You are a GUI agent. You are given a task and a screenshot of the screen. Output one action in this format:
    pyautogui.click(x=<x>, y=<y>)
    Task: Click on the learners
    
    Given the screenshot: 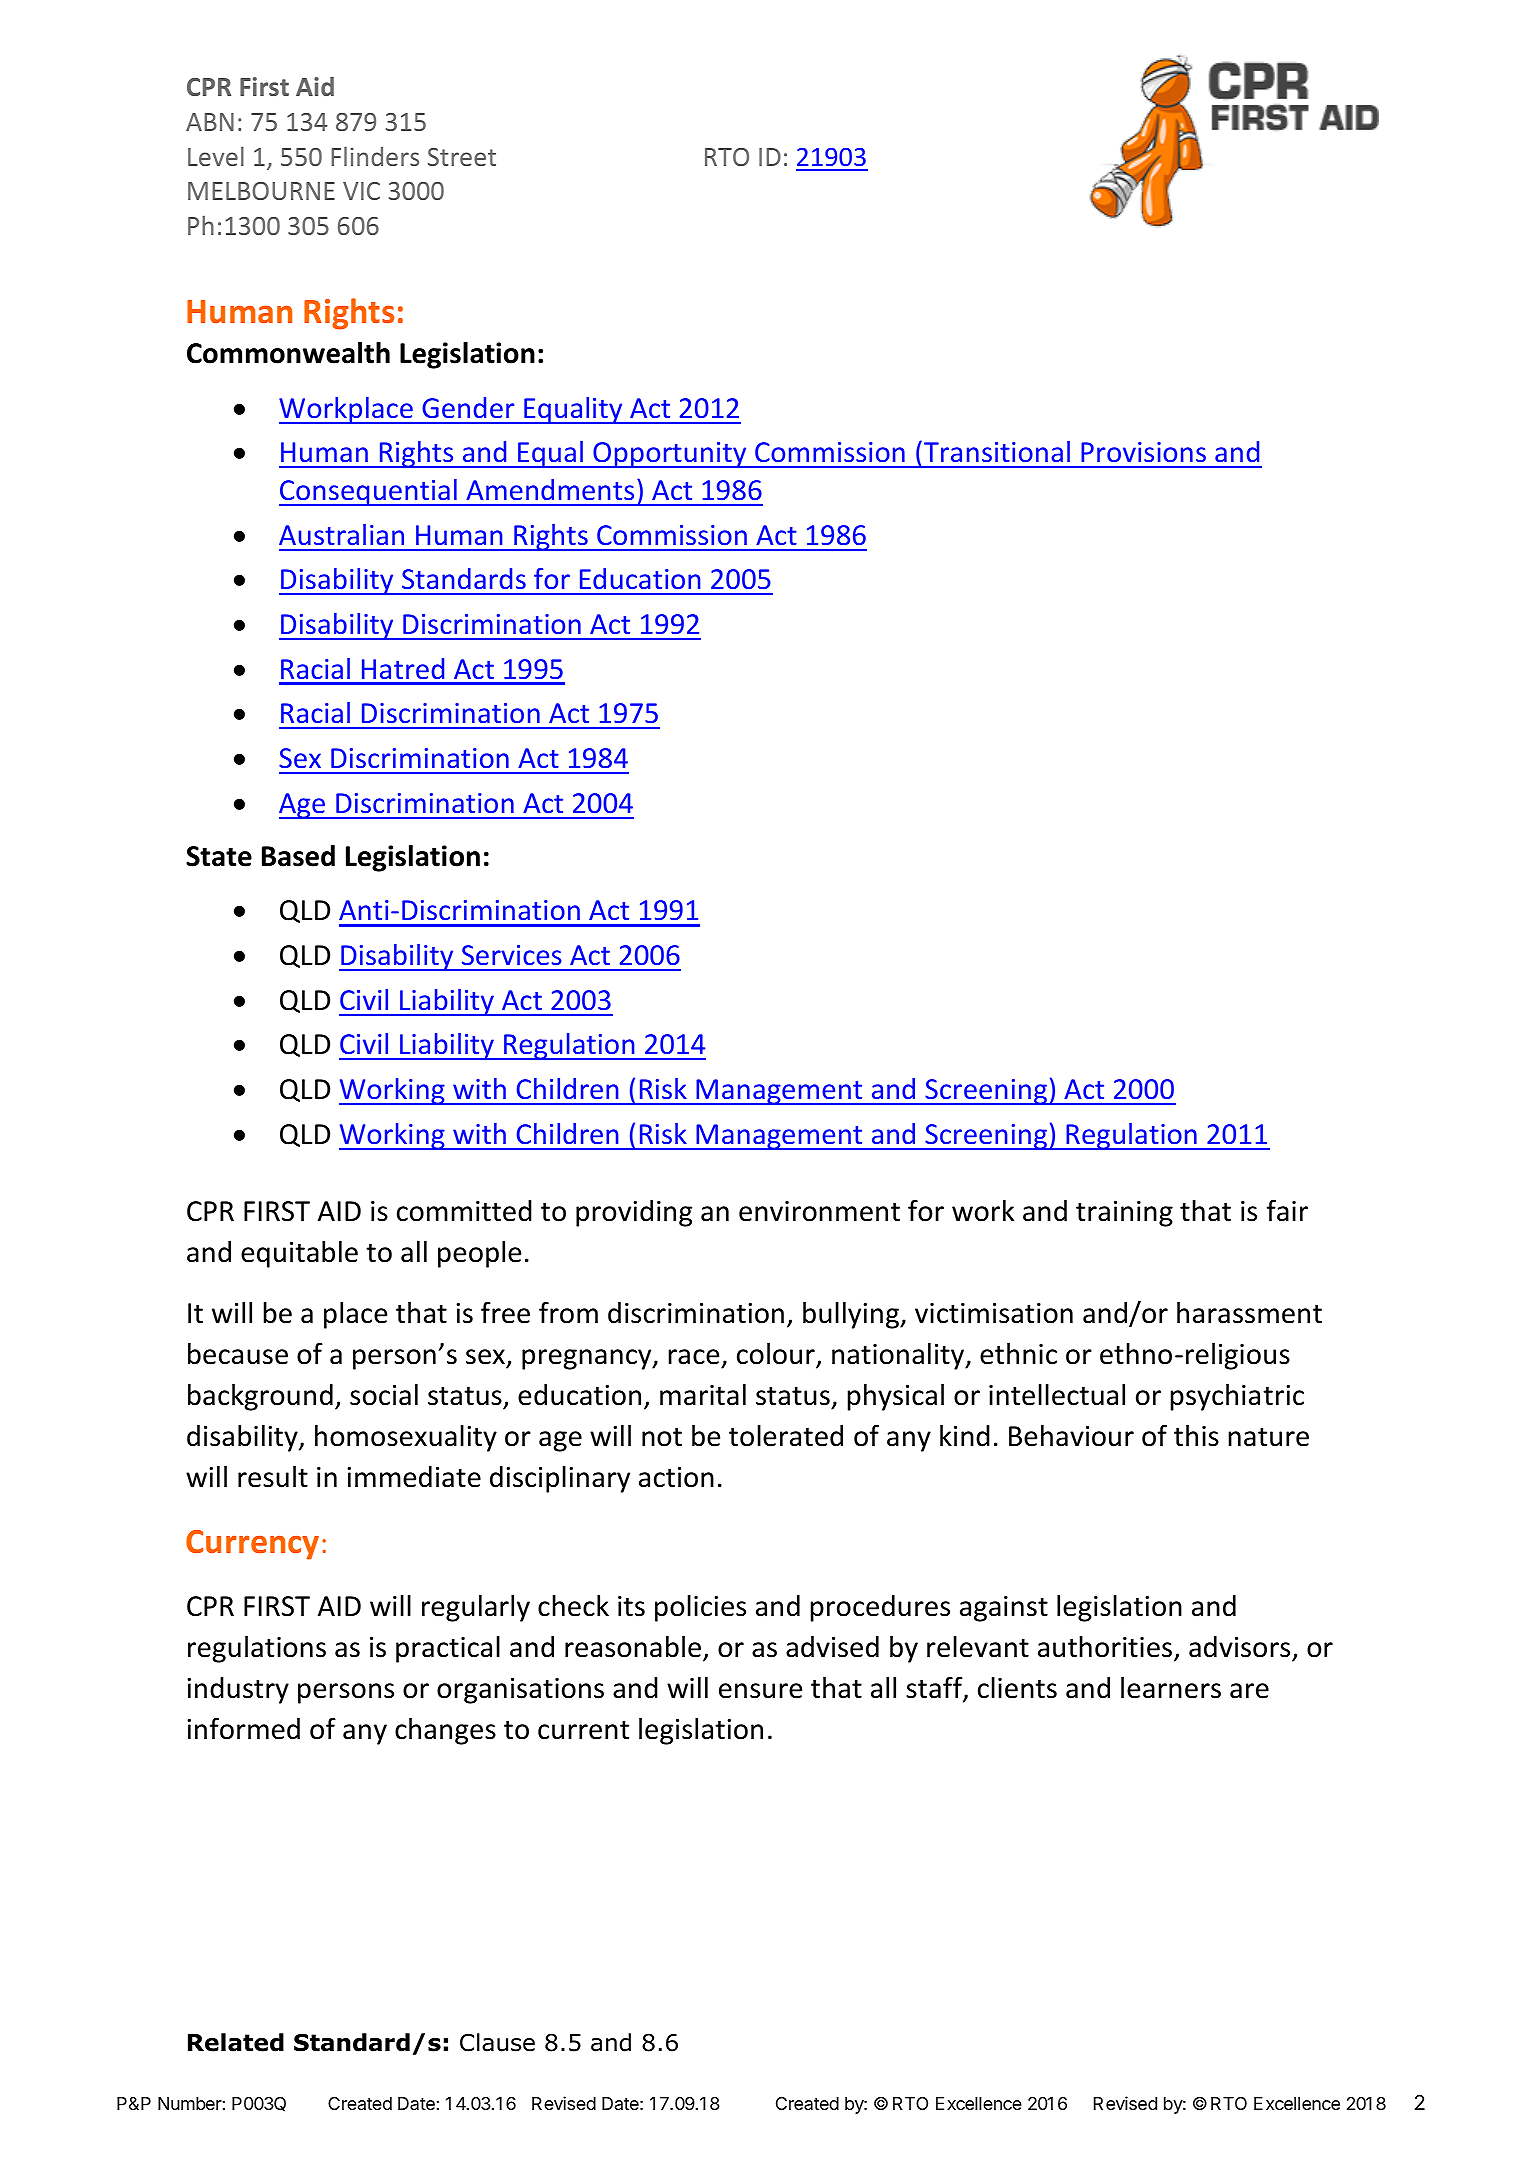 What is the action you would take?
    pyautogui.click(x=1171, y=1688)
